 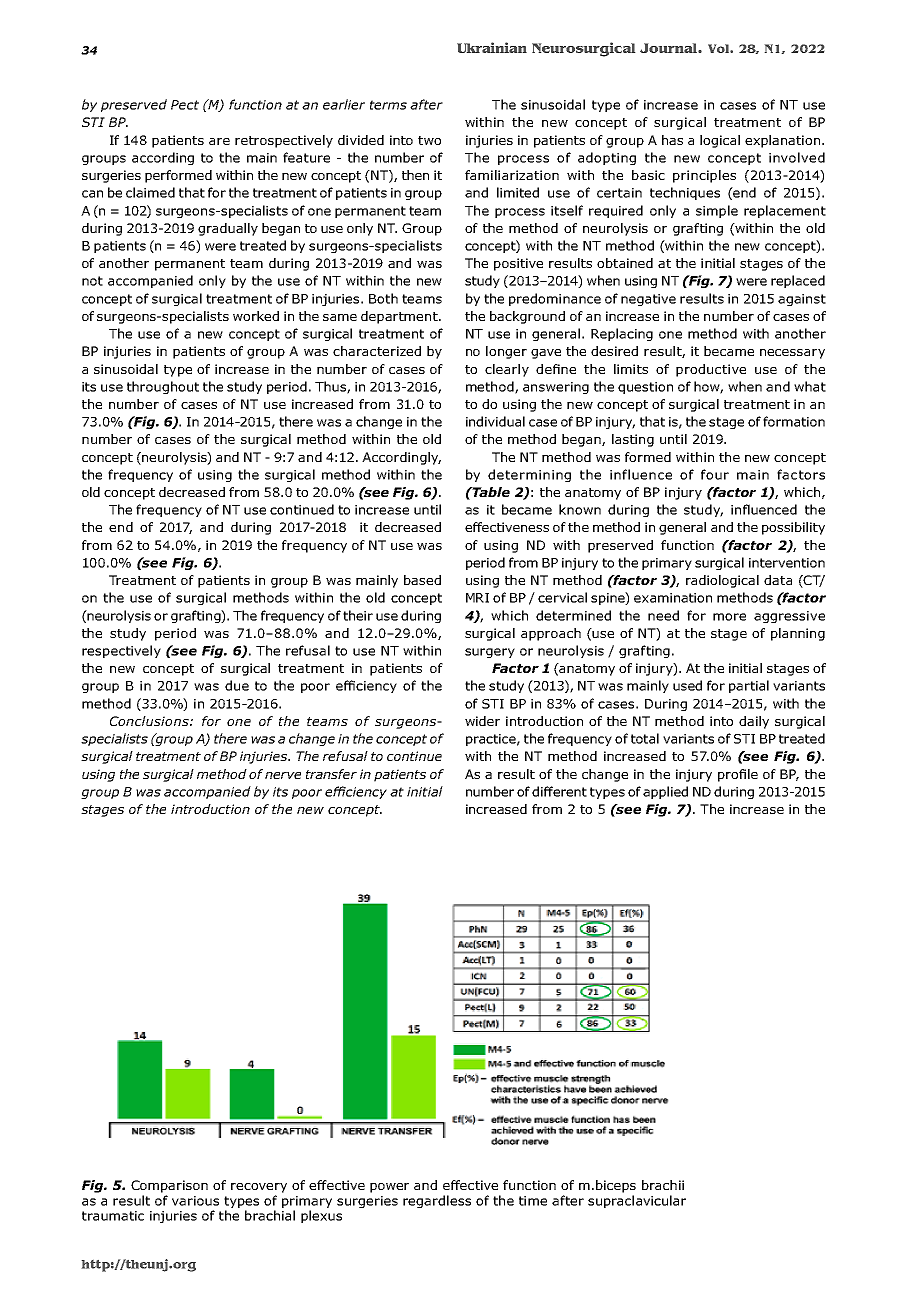 I want to click on regardless, so click(x=437, y=1201).
